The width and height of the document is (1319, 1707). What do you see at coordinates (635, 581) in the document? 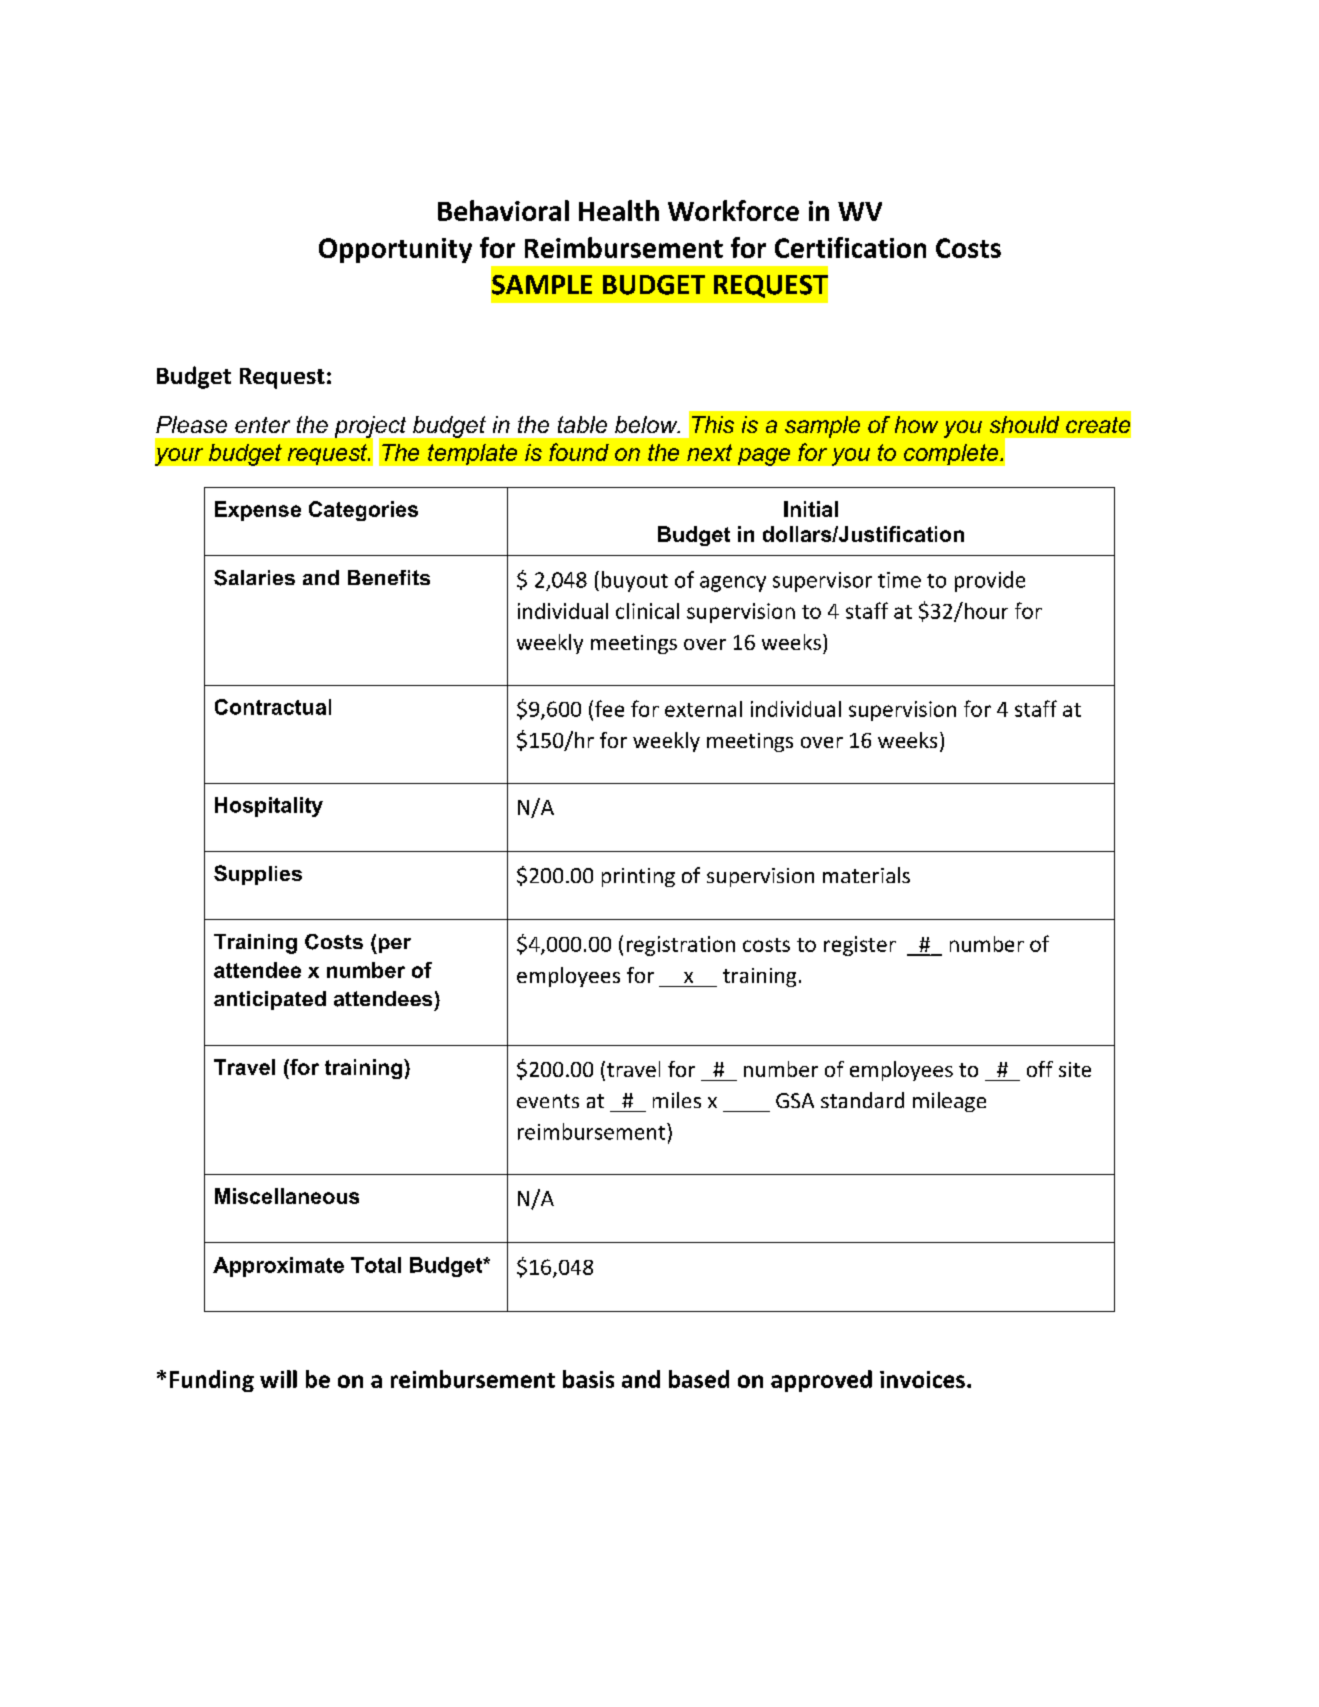
I see `buyout` at bounding box center [635, 581].
